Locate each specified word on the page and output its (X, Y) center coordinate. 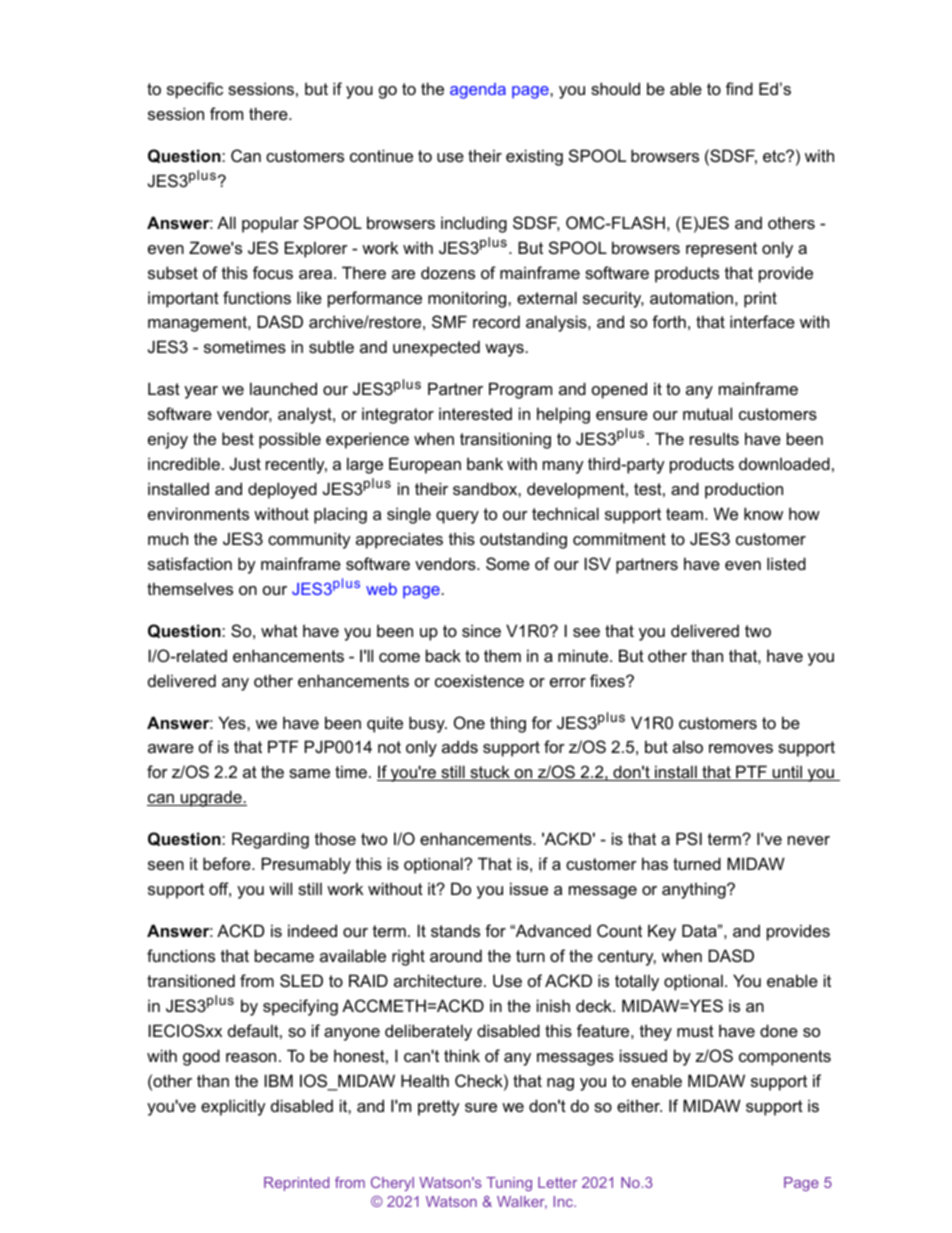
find (739, 88)
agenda (478, 91)
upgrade (211, 798)
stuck (490, 773)
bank (485, 463)
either (639, 1105)
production (744, 490)
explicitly (233, 1107)
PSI (689, 838)
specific (195, 90)
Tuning (509, 1184)
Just (245, 463)
